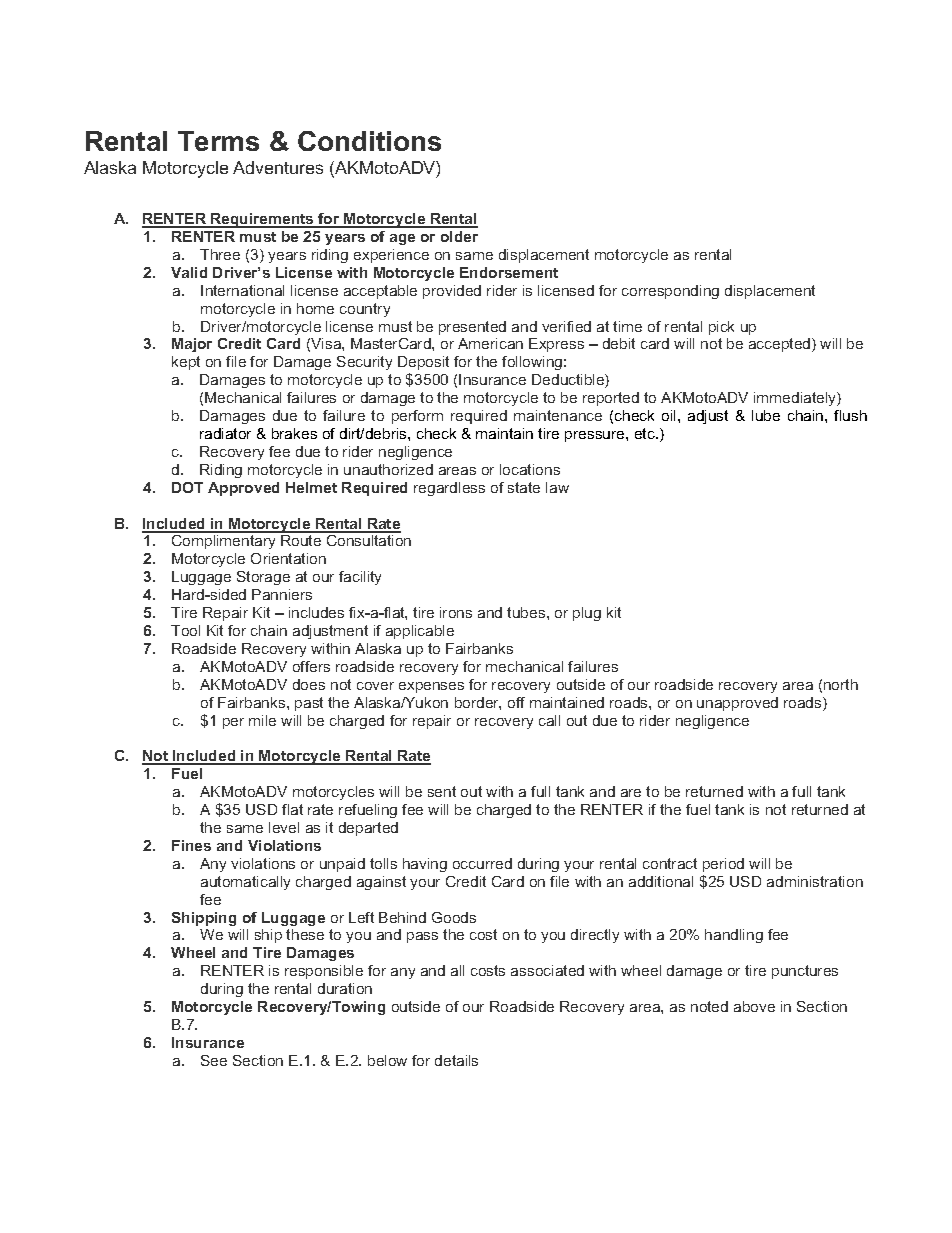 This image has width=952, height=1233. Describe the element at coordinates (766, 415) in the image. I see `lube` at that location.
